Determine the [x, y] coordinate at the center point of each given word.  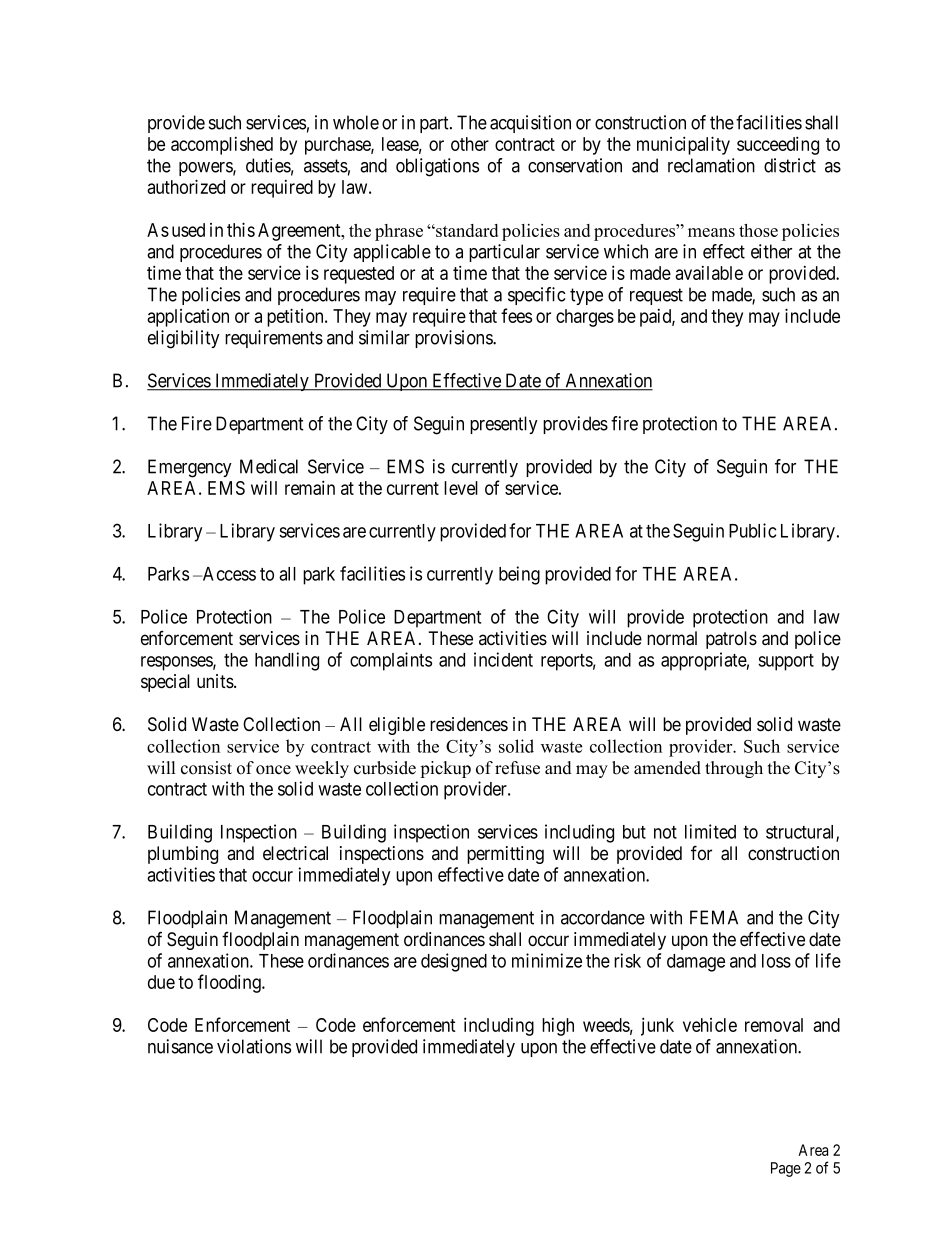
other [470, 144]
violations [254, 1046]
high [558, 1027]
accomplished [222, 146]
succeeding [778, 145]
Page [786, 1169]
